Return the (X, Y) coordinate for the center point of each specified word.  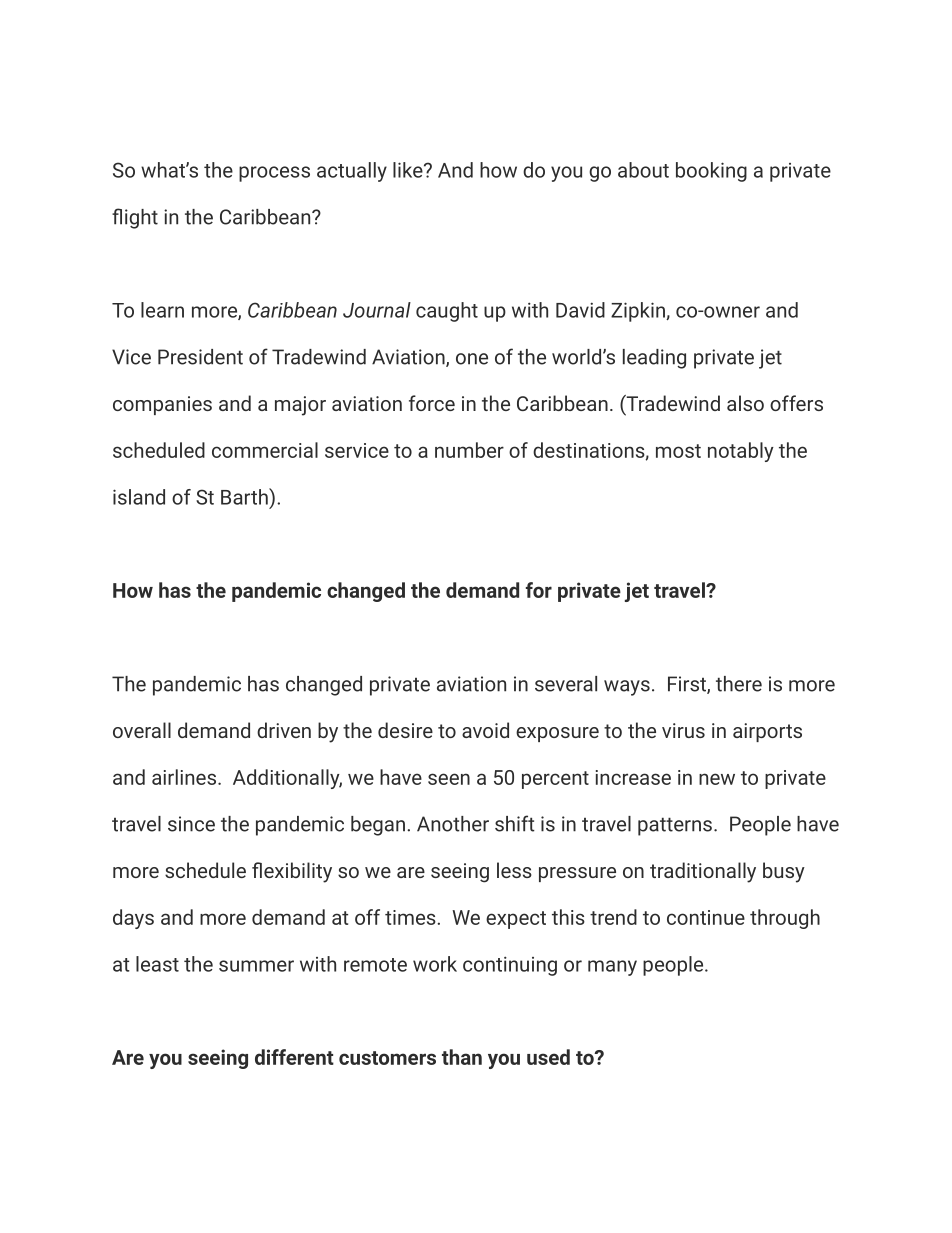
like (409, 170)
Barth (245, 496)
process (274, 174)
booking (711, 172)
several (566, 684)
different (294, 1057)
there (739, 684)
